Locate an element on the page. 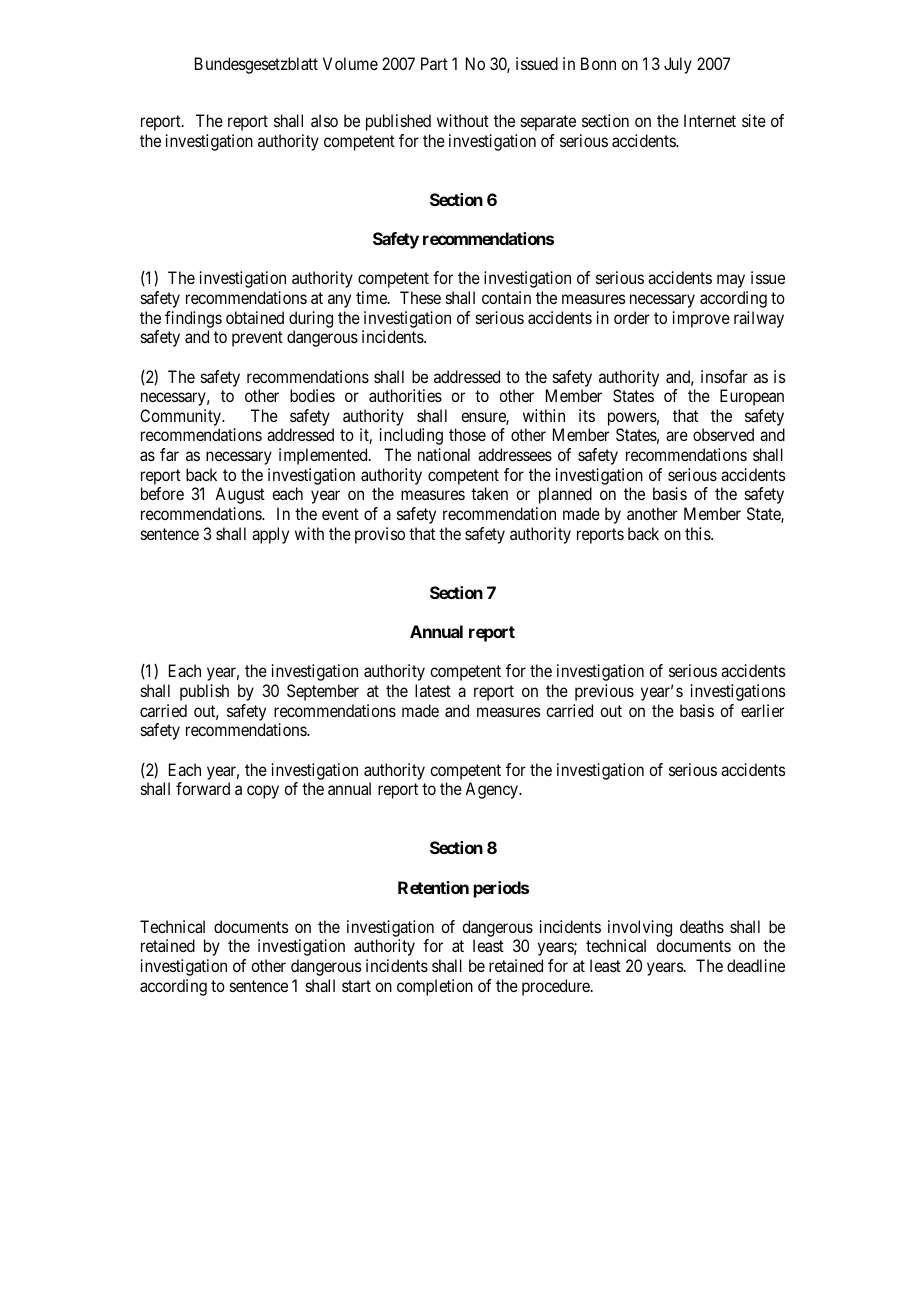 This document has width=924, height=1308. contain is located at coordinates (506, 297).
